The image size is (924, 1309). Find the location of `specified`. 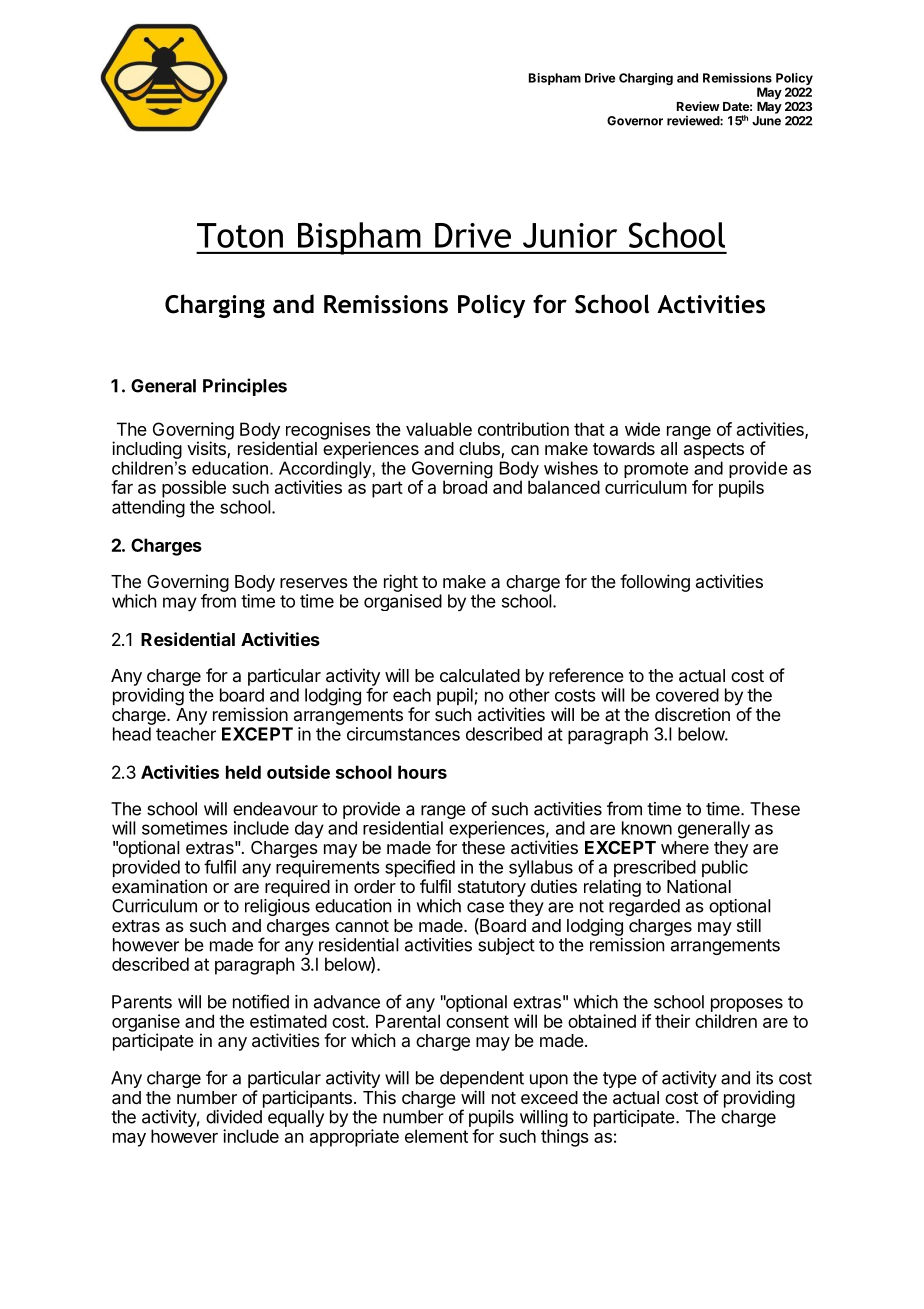

specified is located at coordinates (420, 870).
